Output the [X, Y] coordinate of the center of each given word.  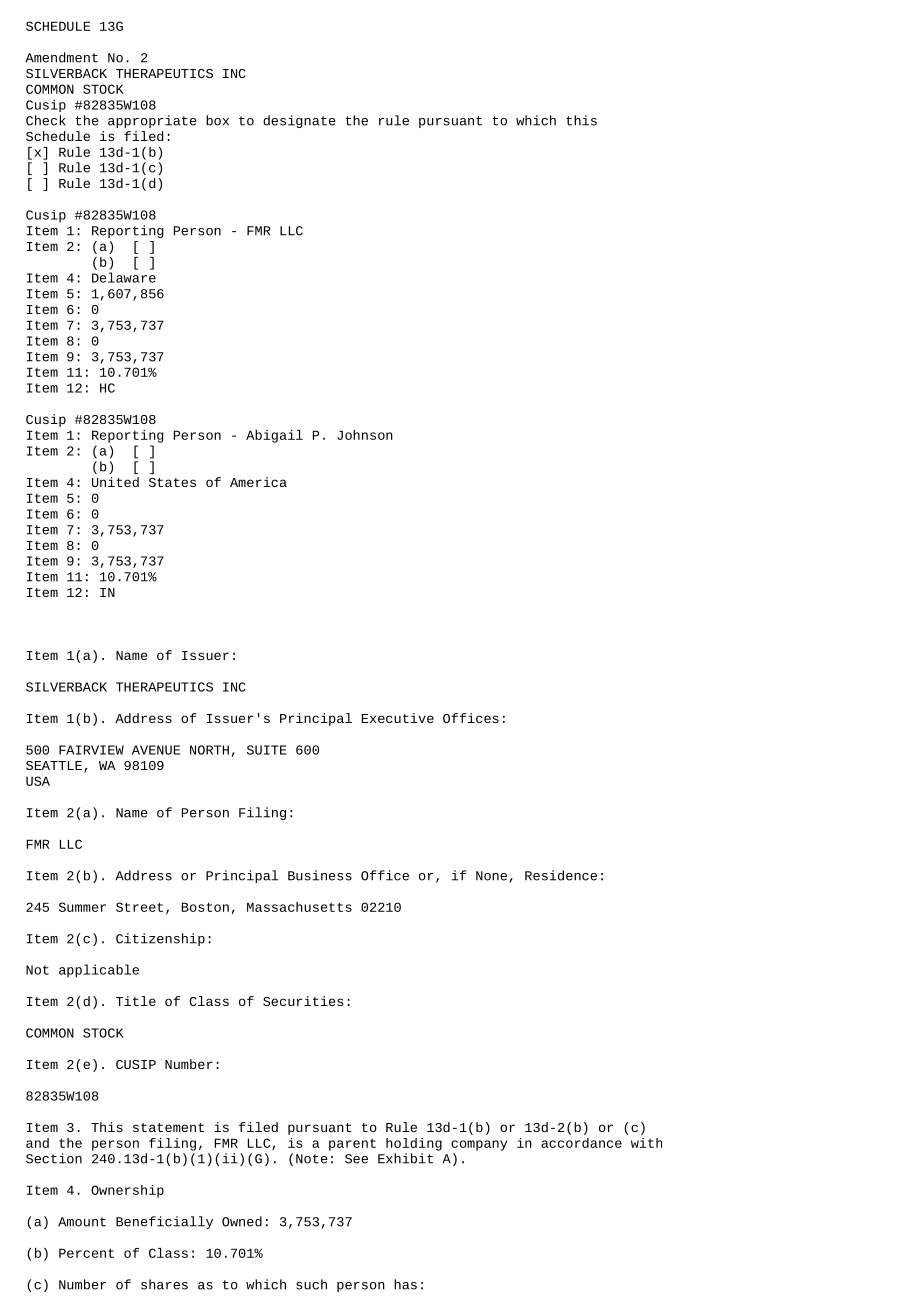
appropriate [152, 121]
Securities [303, 1001]
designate [299, 121]
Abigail [274, 436]
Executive [398, 718]
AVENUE [156, 750]
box [217, 120]
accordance [581, 1143]
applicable [99, 971]
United [115, 482]
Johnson [365, 435]
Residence [561, 875]
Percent [86, 1253]
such [311, 1284]
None [491, 876]
